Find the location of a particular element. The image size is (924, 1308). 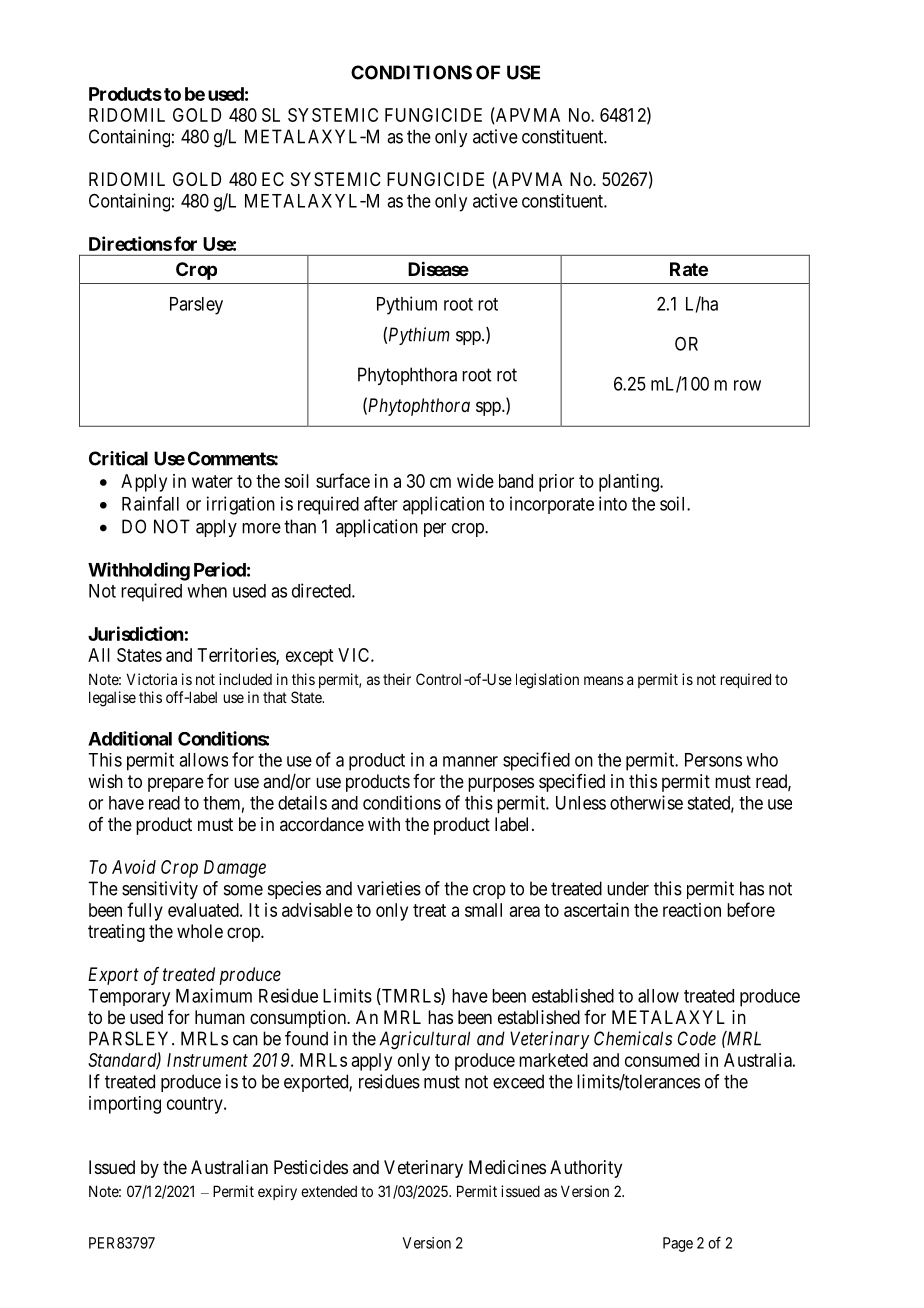

when is located at coordinates (207, 591).
